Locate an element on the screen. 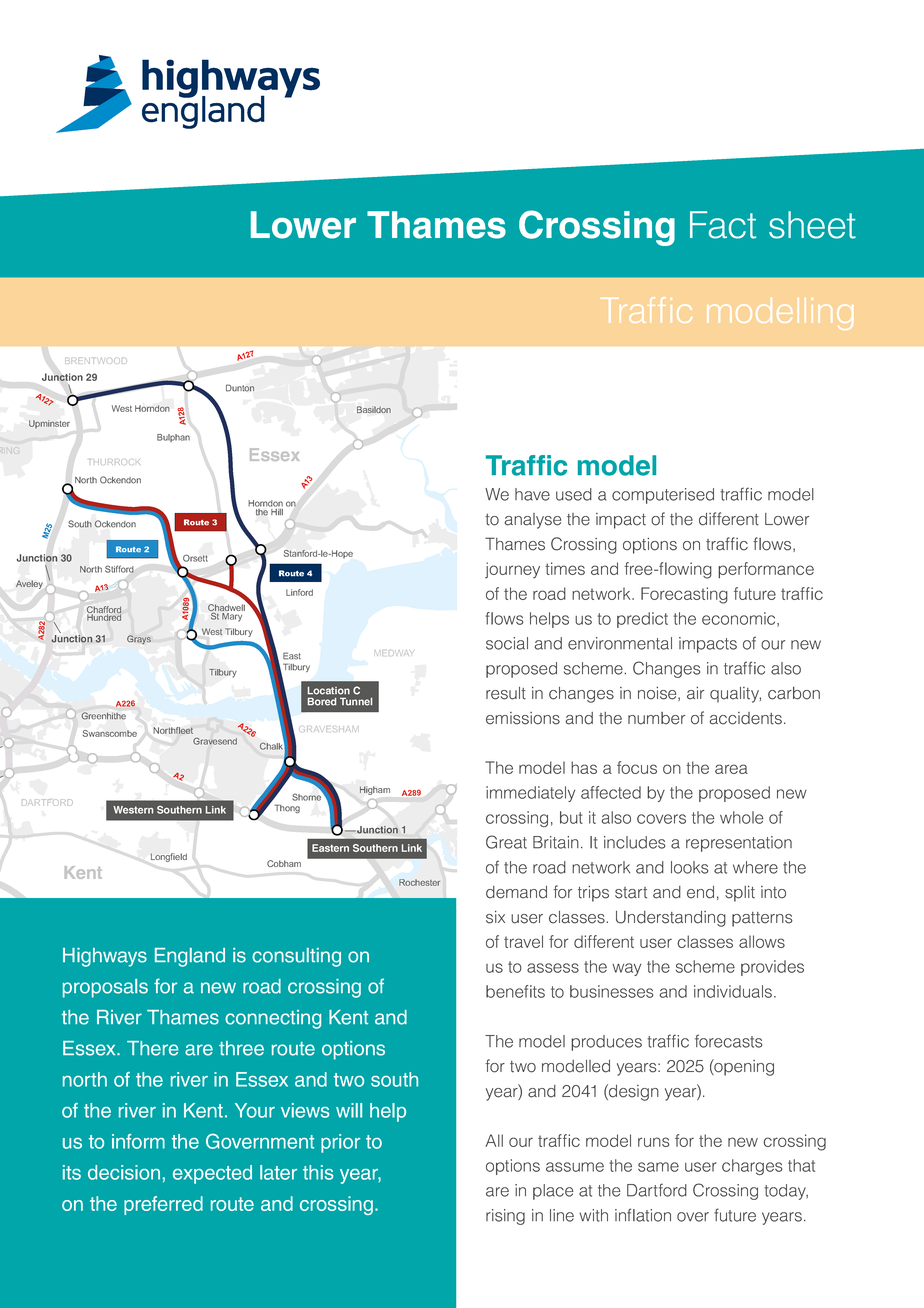 The image size is (924, 1308). allows is located at coordinates (762, 941).
